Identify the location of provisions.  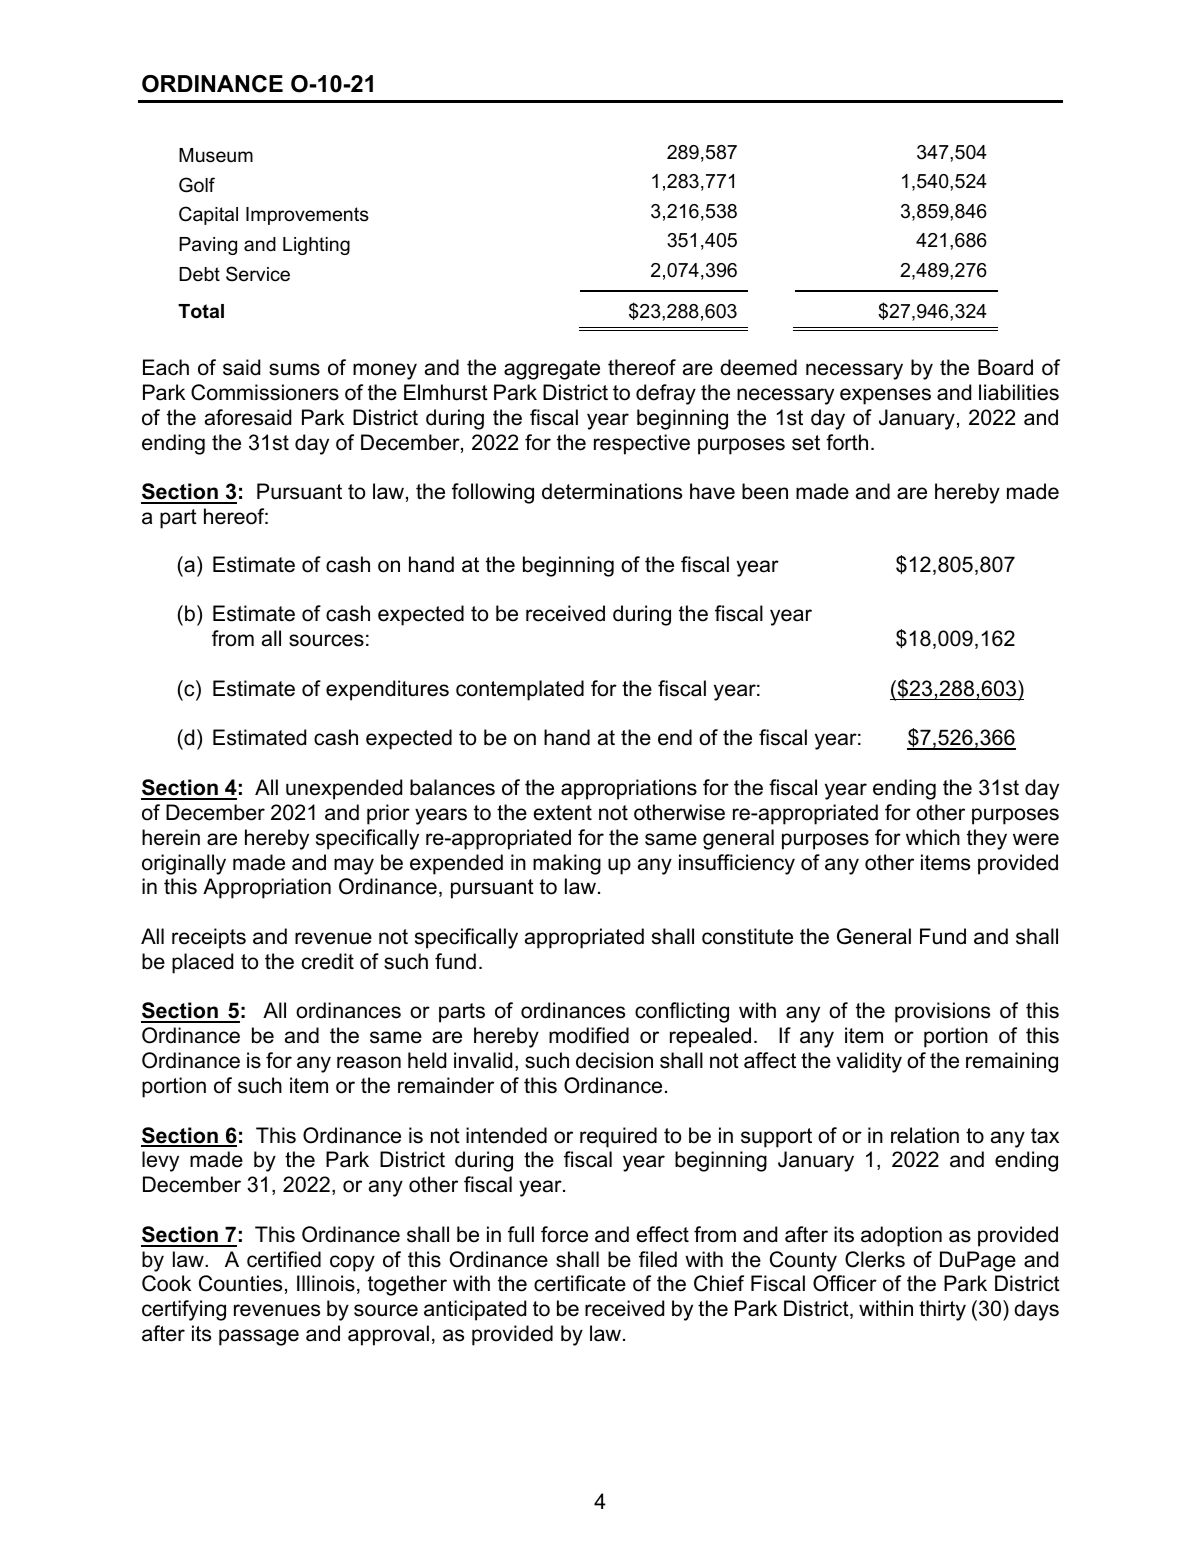
(942, 1012).
